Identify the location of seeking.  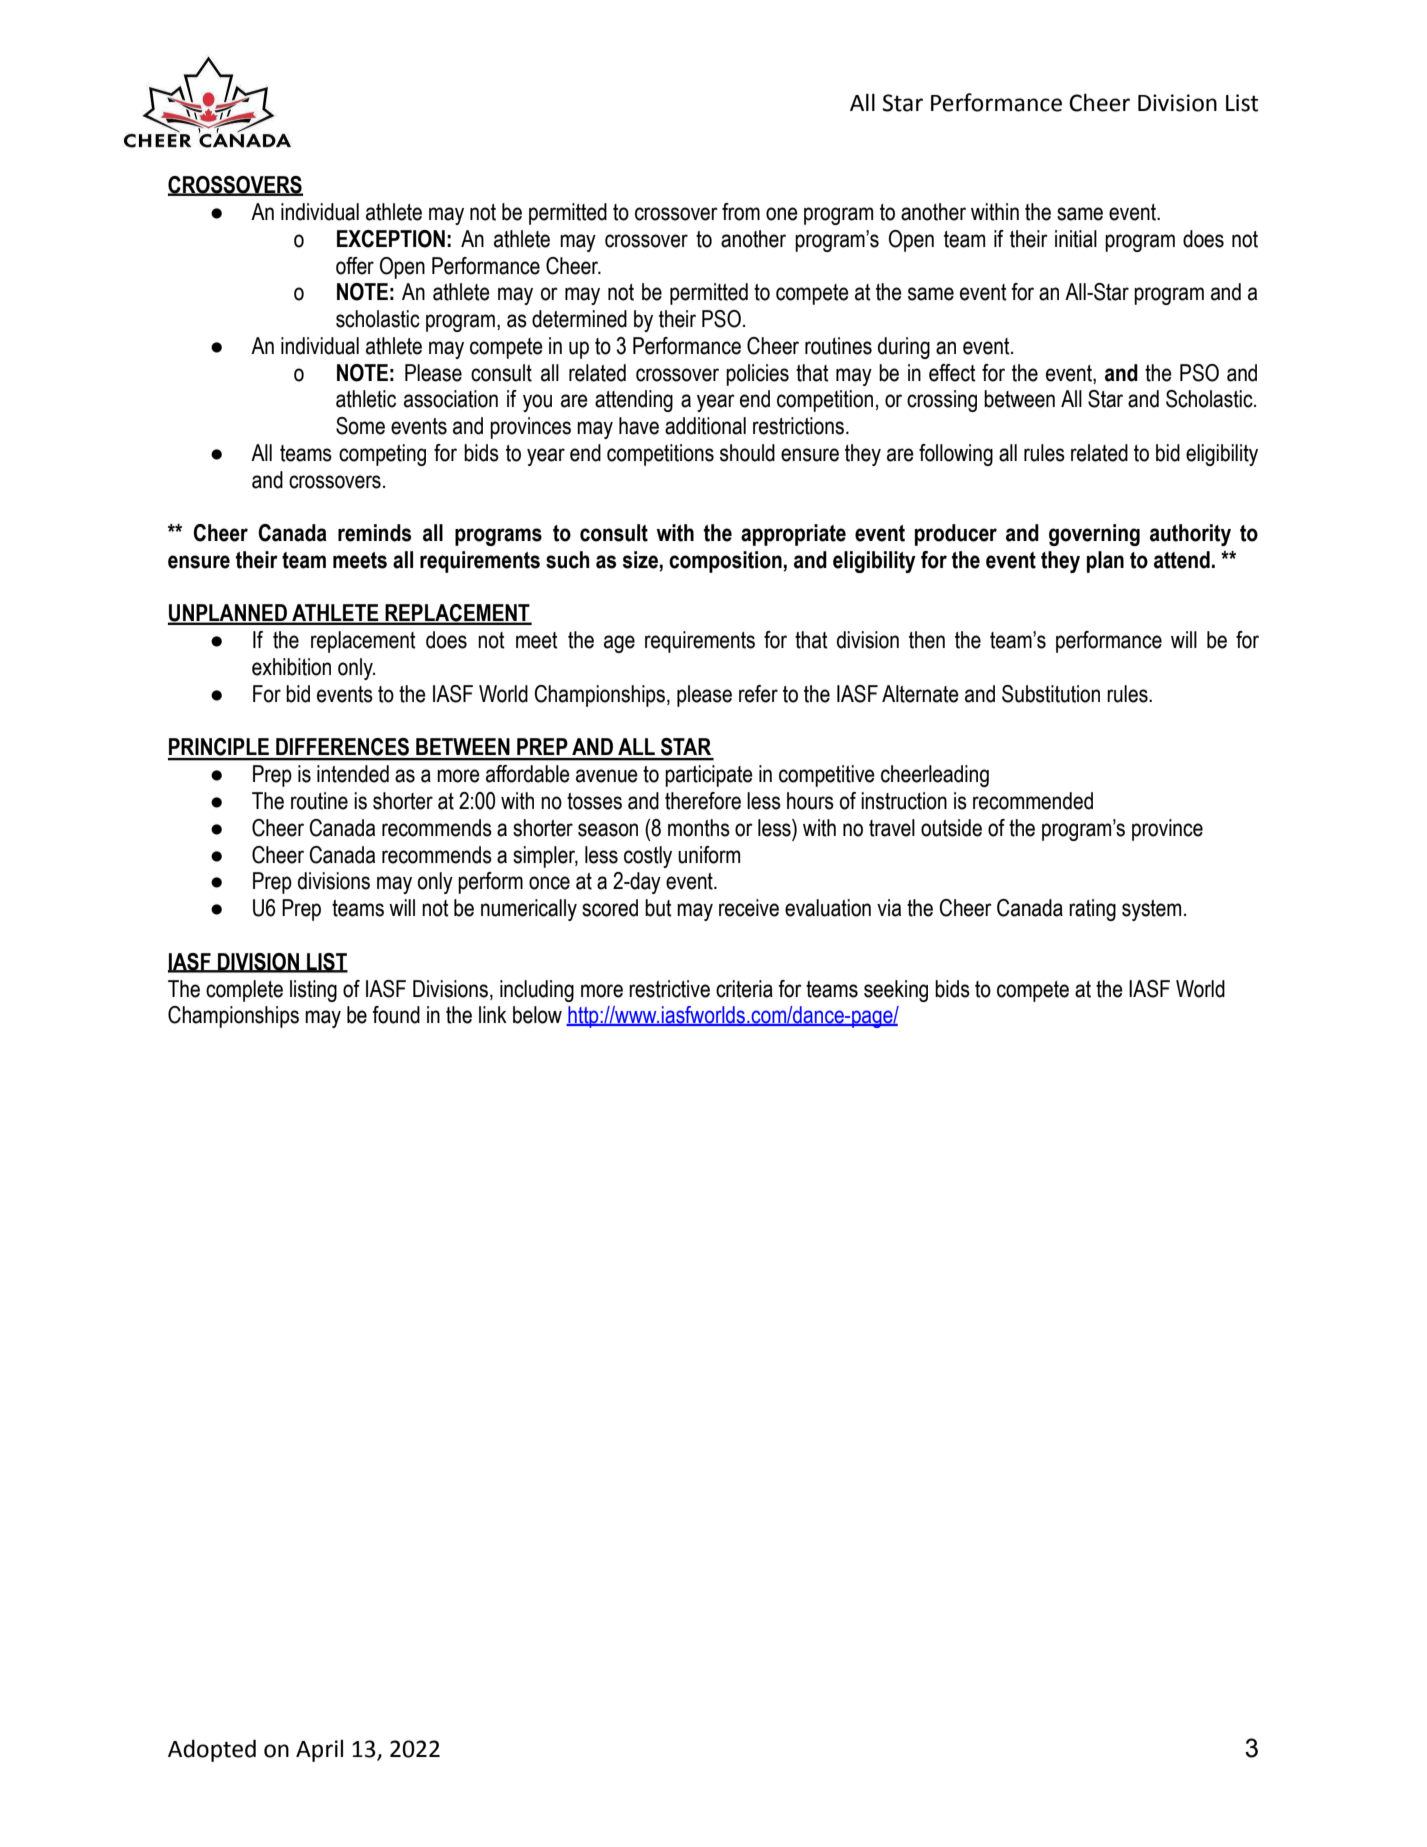
(896, 991).
